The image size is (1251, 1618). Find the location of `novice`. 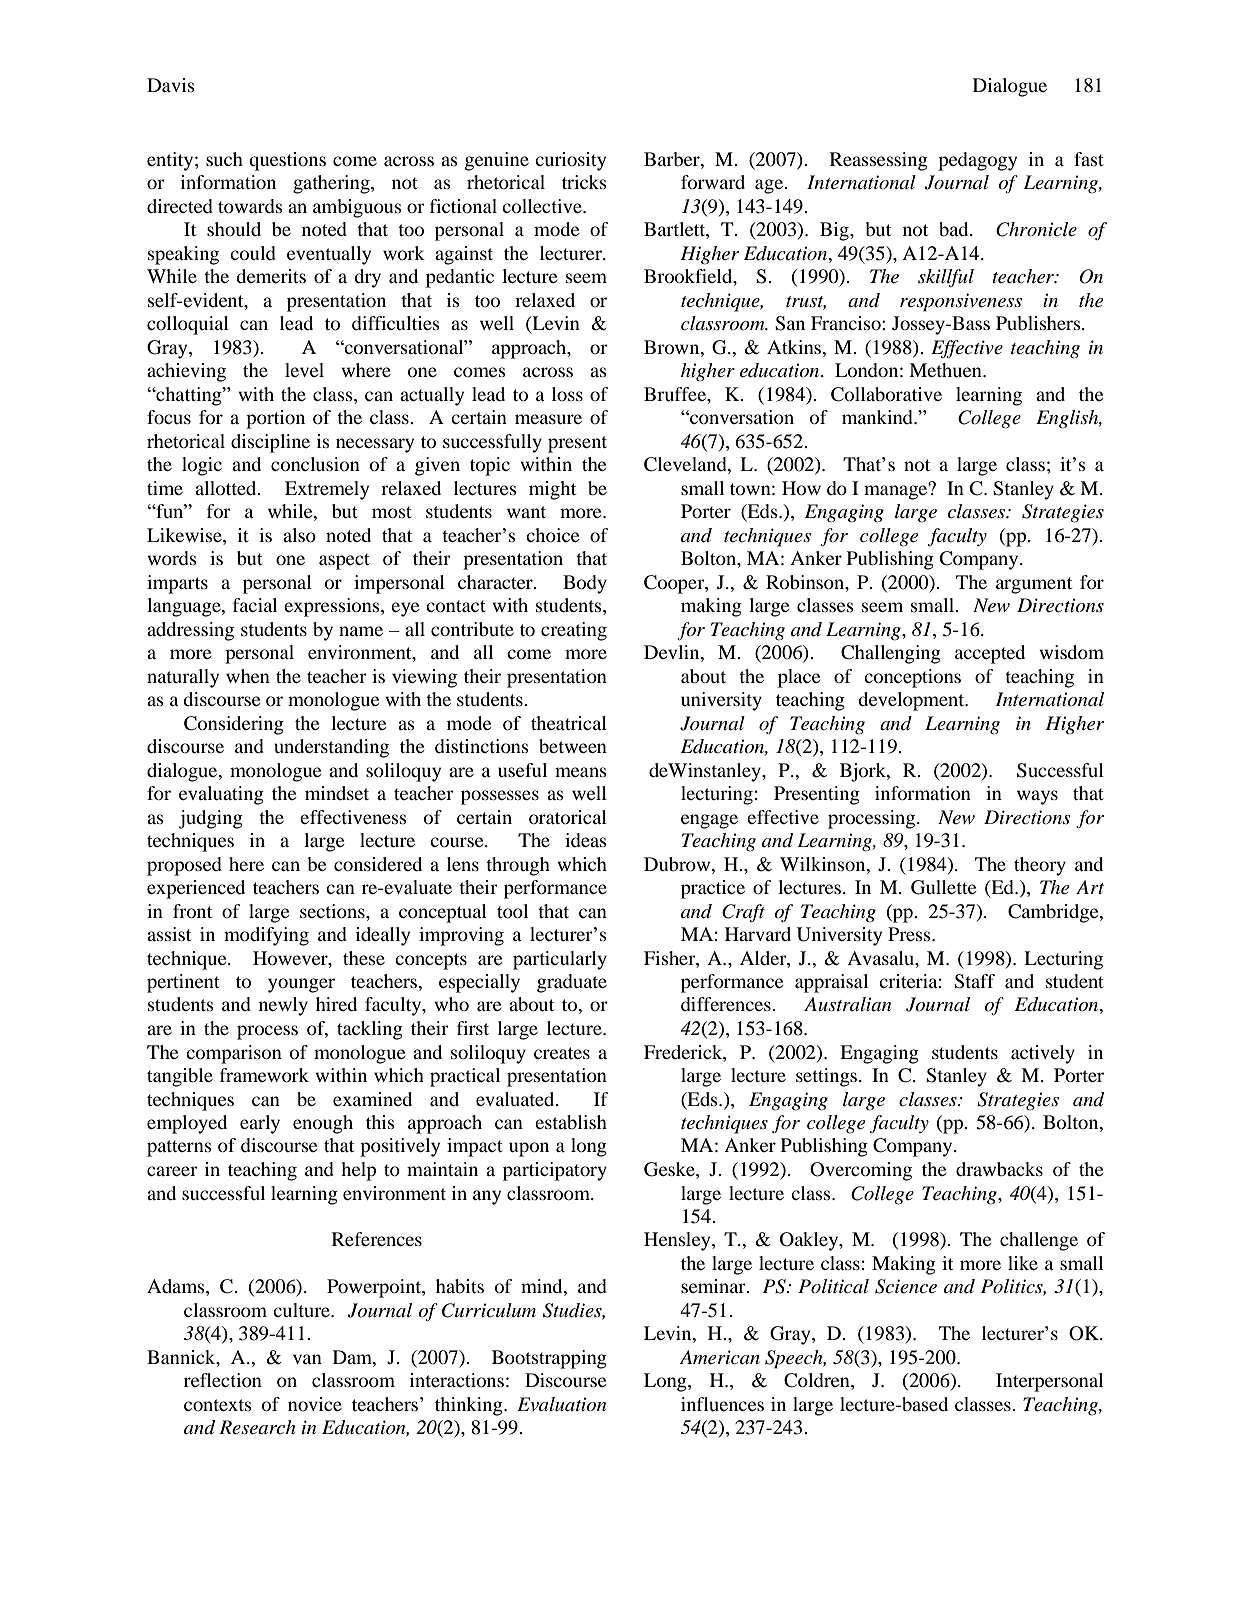

novice is located at coordinates (315, 1404).
